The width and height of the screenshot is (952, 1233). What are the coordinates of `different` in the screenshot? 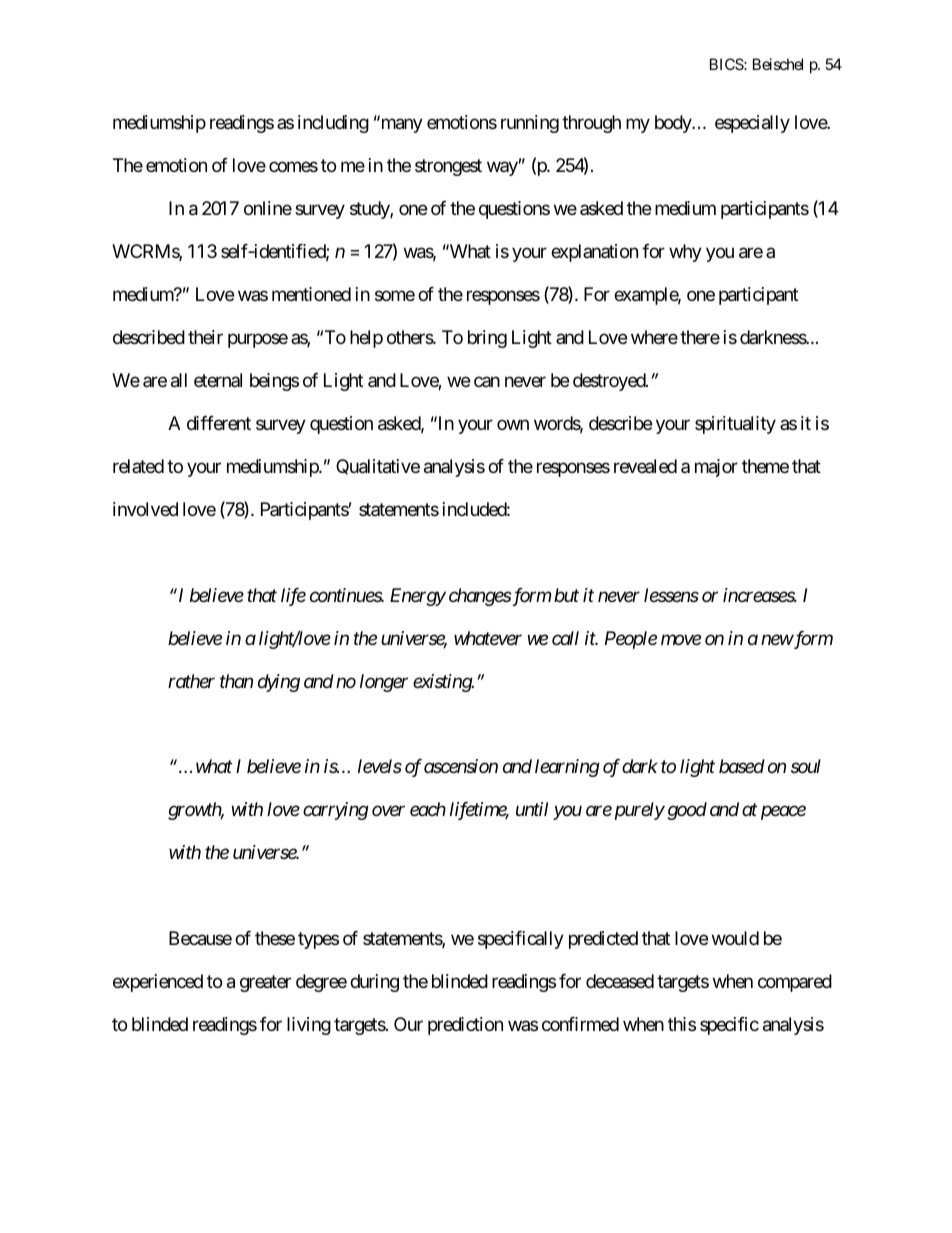 It's located at (219, 423).
